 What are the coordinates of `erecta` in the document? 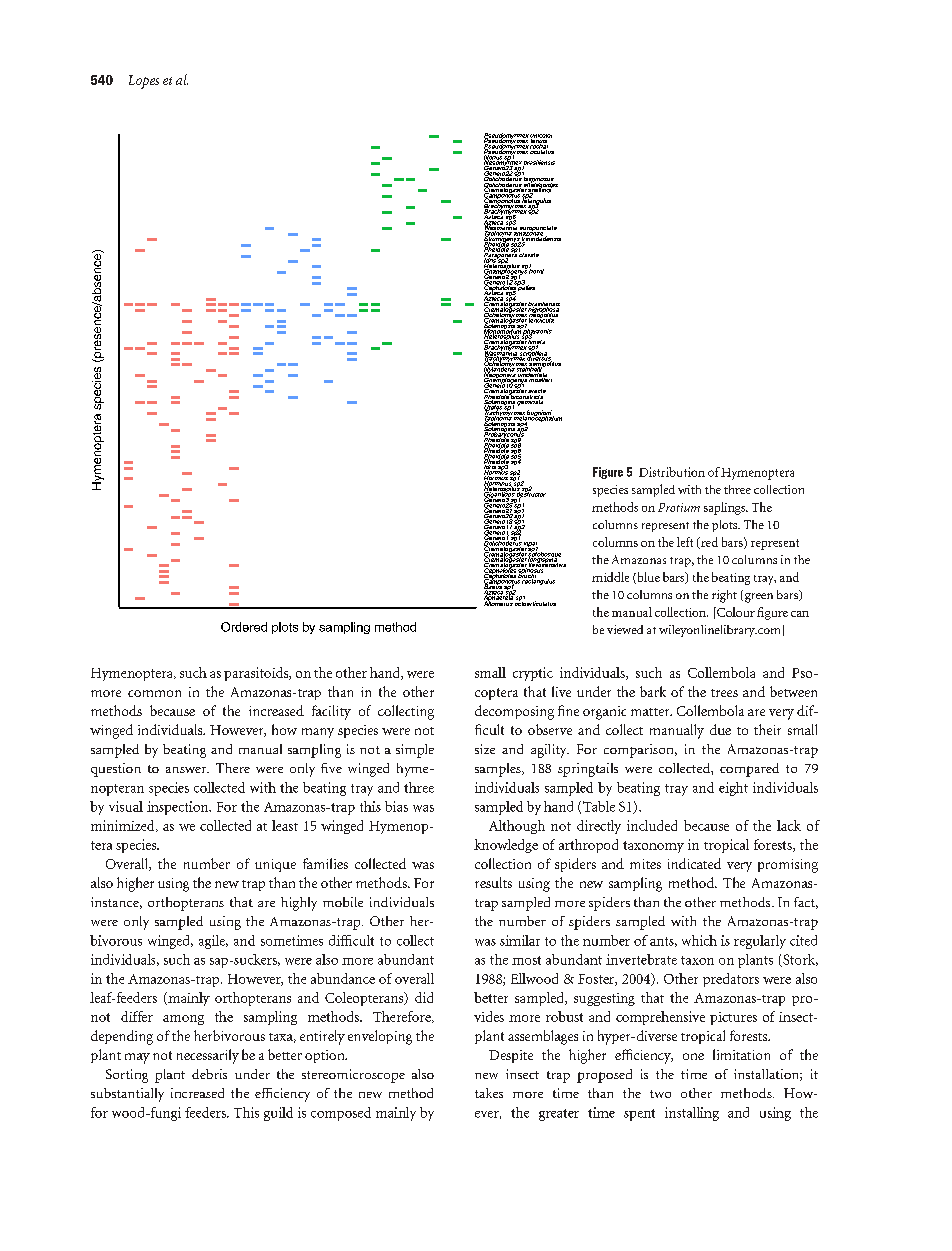 It's located at (537, 392).
